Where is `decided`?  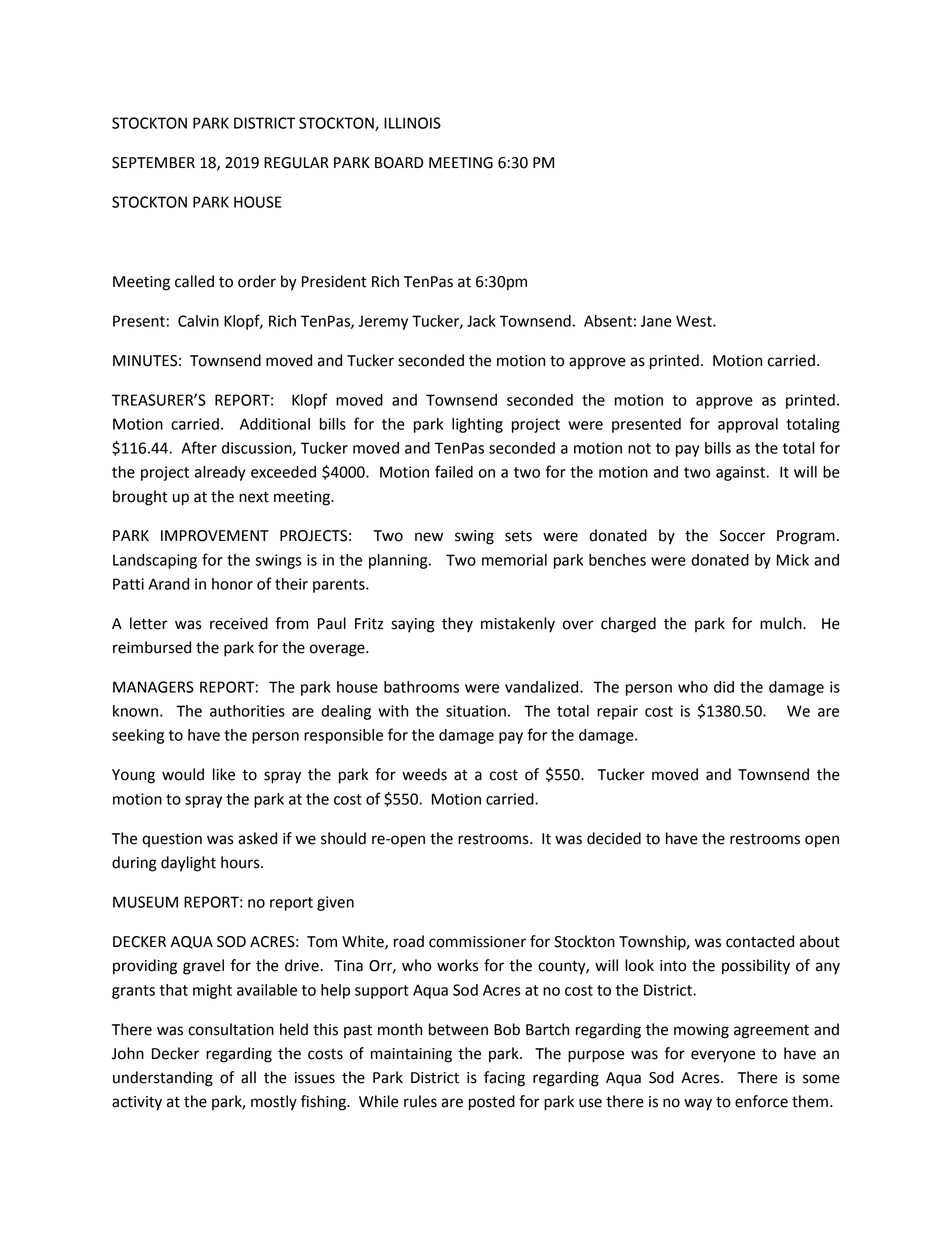
decided is located at coordinates (614, 838).
